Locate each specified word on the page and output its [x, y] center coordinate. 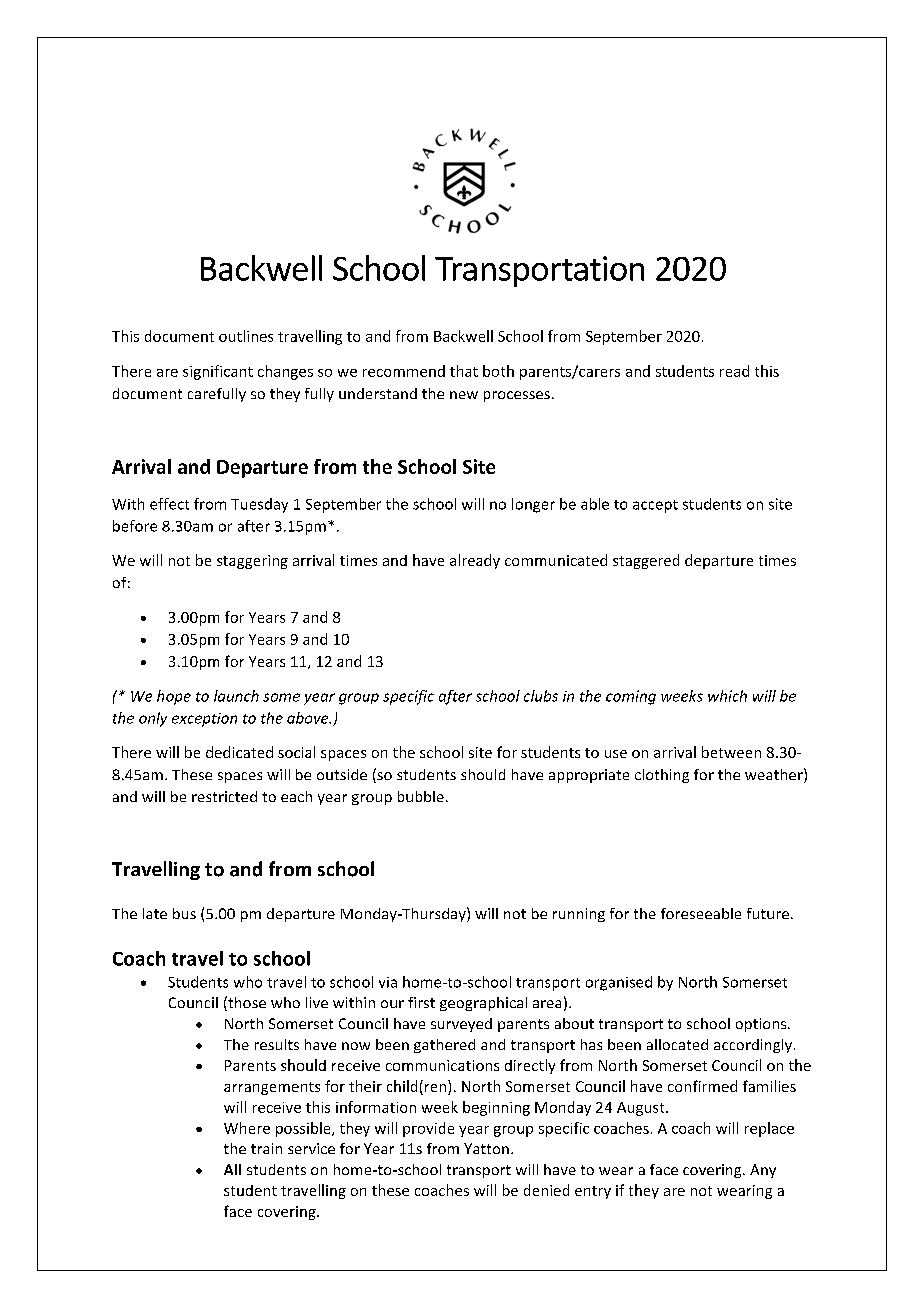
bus [184, 913]
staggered [646, 561]
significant [218, 372]
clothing [662, 776]
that [464, 371]
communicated [556, 560]
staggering [252, 562]
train [266, 1148]
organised [619, 983]
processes [517, 396]
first [421, 1002]
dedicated [239, 752]
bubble [421, 796]
